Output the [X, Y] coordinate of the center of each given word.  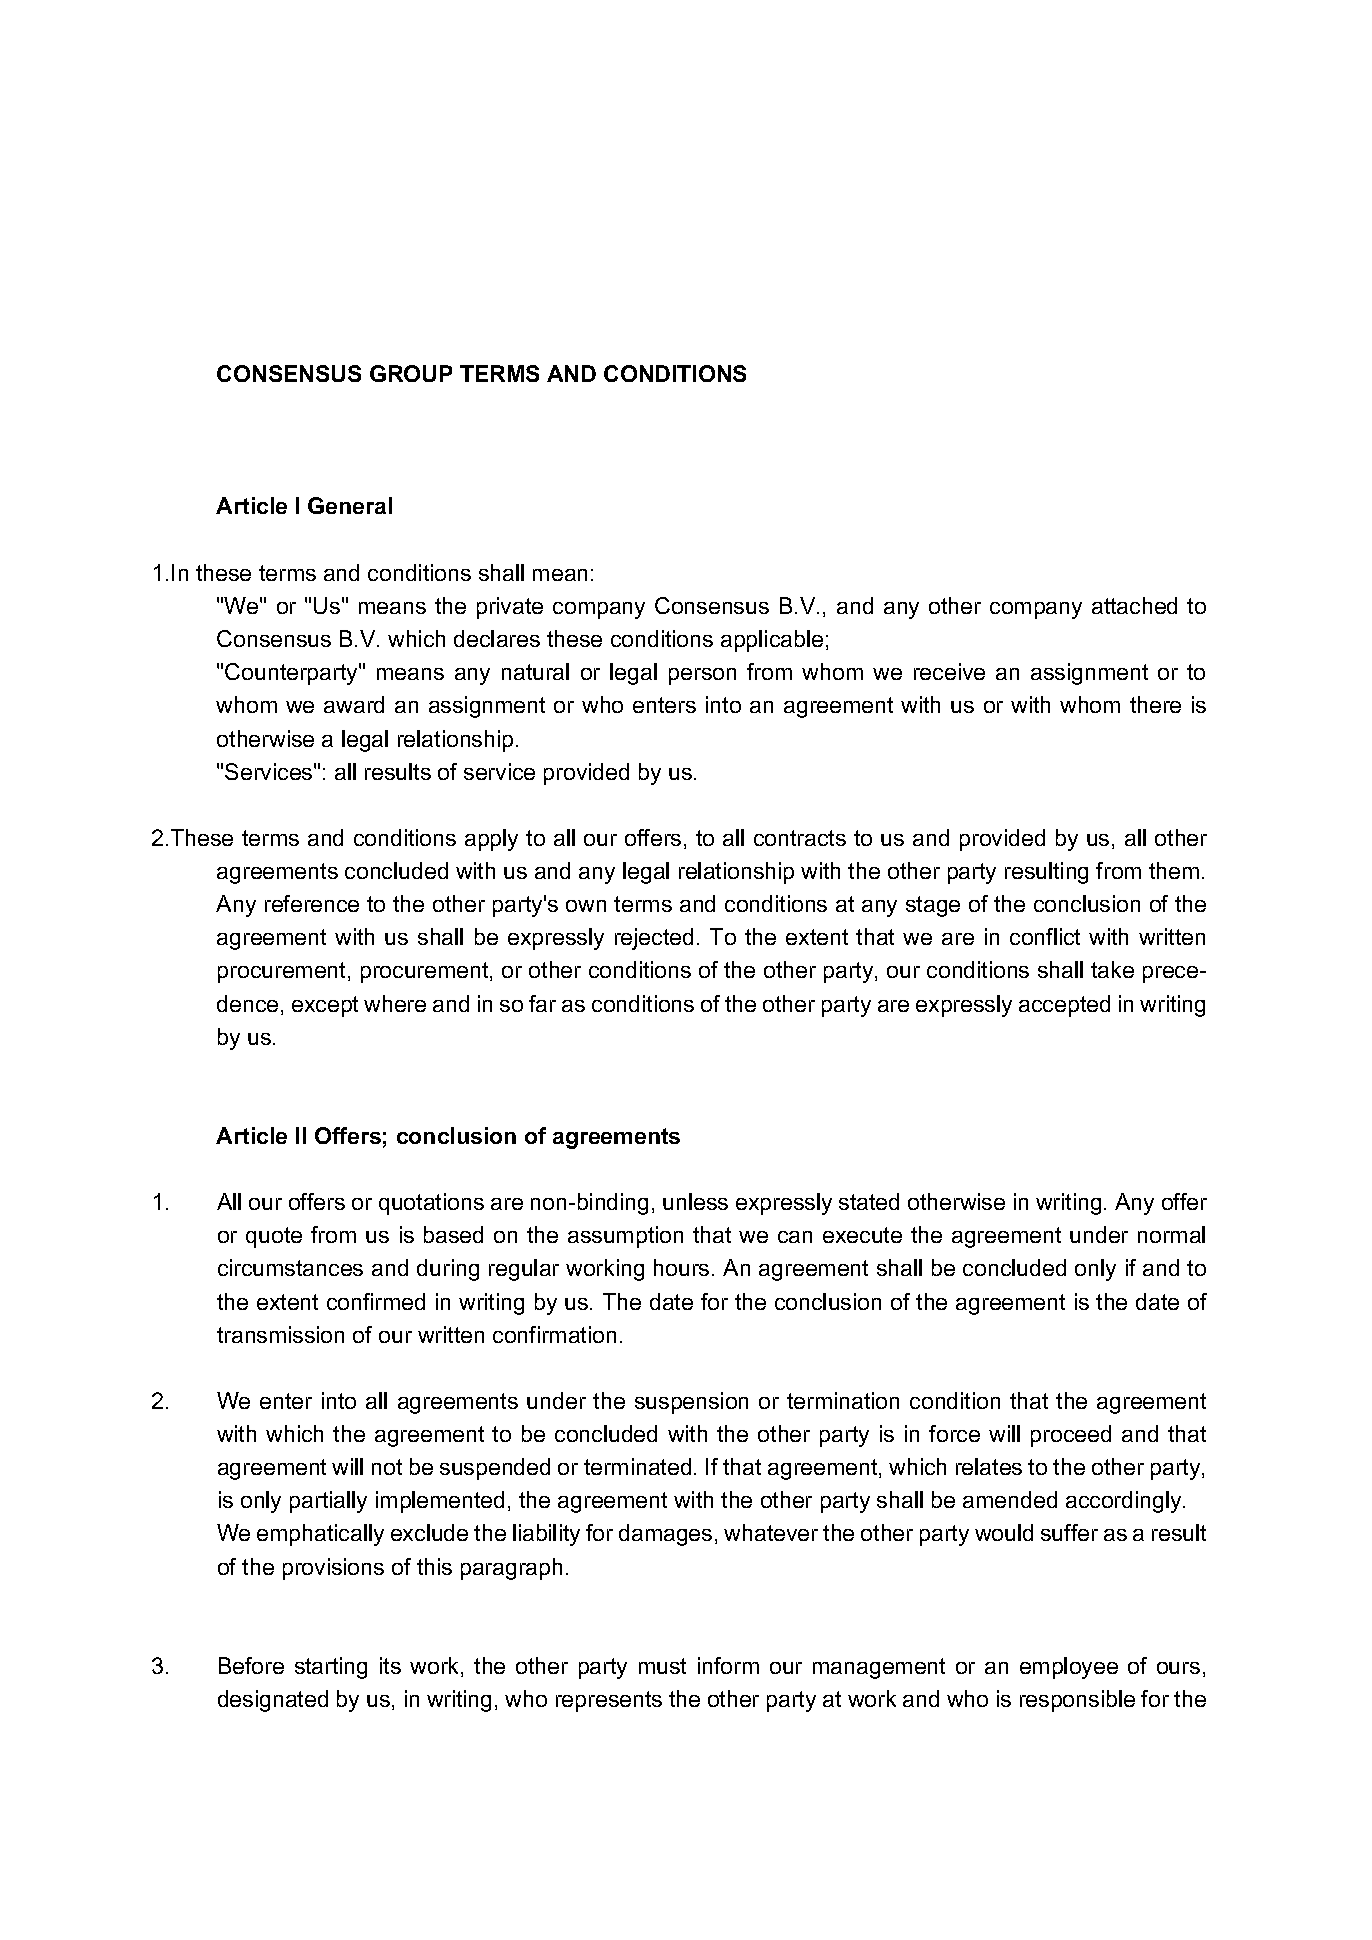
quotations [431, 1204]
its [390, 1665]
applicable [772, 641]
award [354, 704]
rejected [654, 939]
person [702, 676]
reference [312, 903]
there [1155, 704]
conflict [1045, 936]
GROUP [411, 373]
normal [1171, 1234]
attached [1134, 605]
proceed [1071, 1436]
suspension [691, 1403]
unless [695, 1201]
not [387, 1467]
